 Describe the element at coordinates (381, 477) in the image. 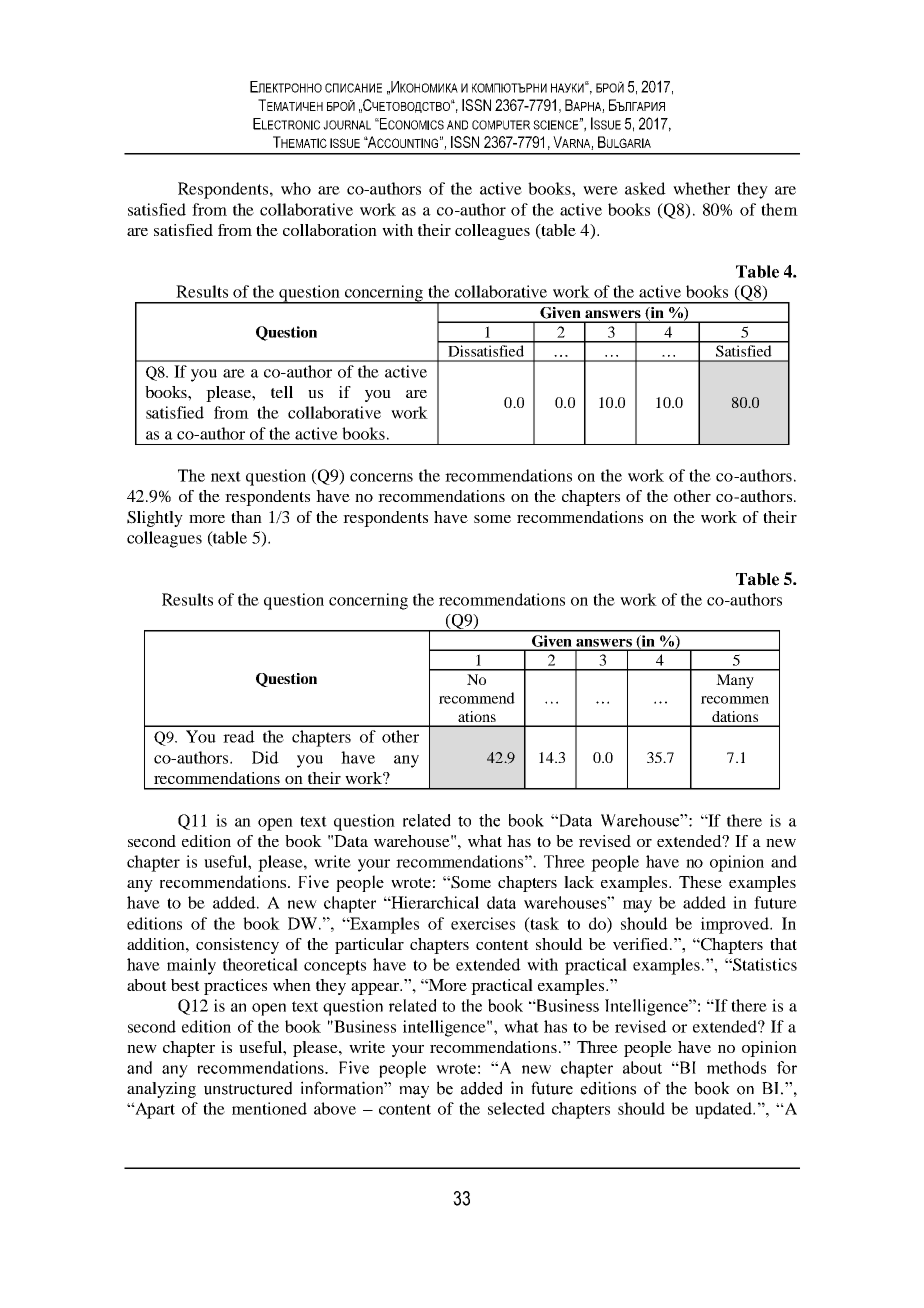

I see `concerns` at that location.
